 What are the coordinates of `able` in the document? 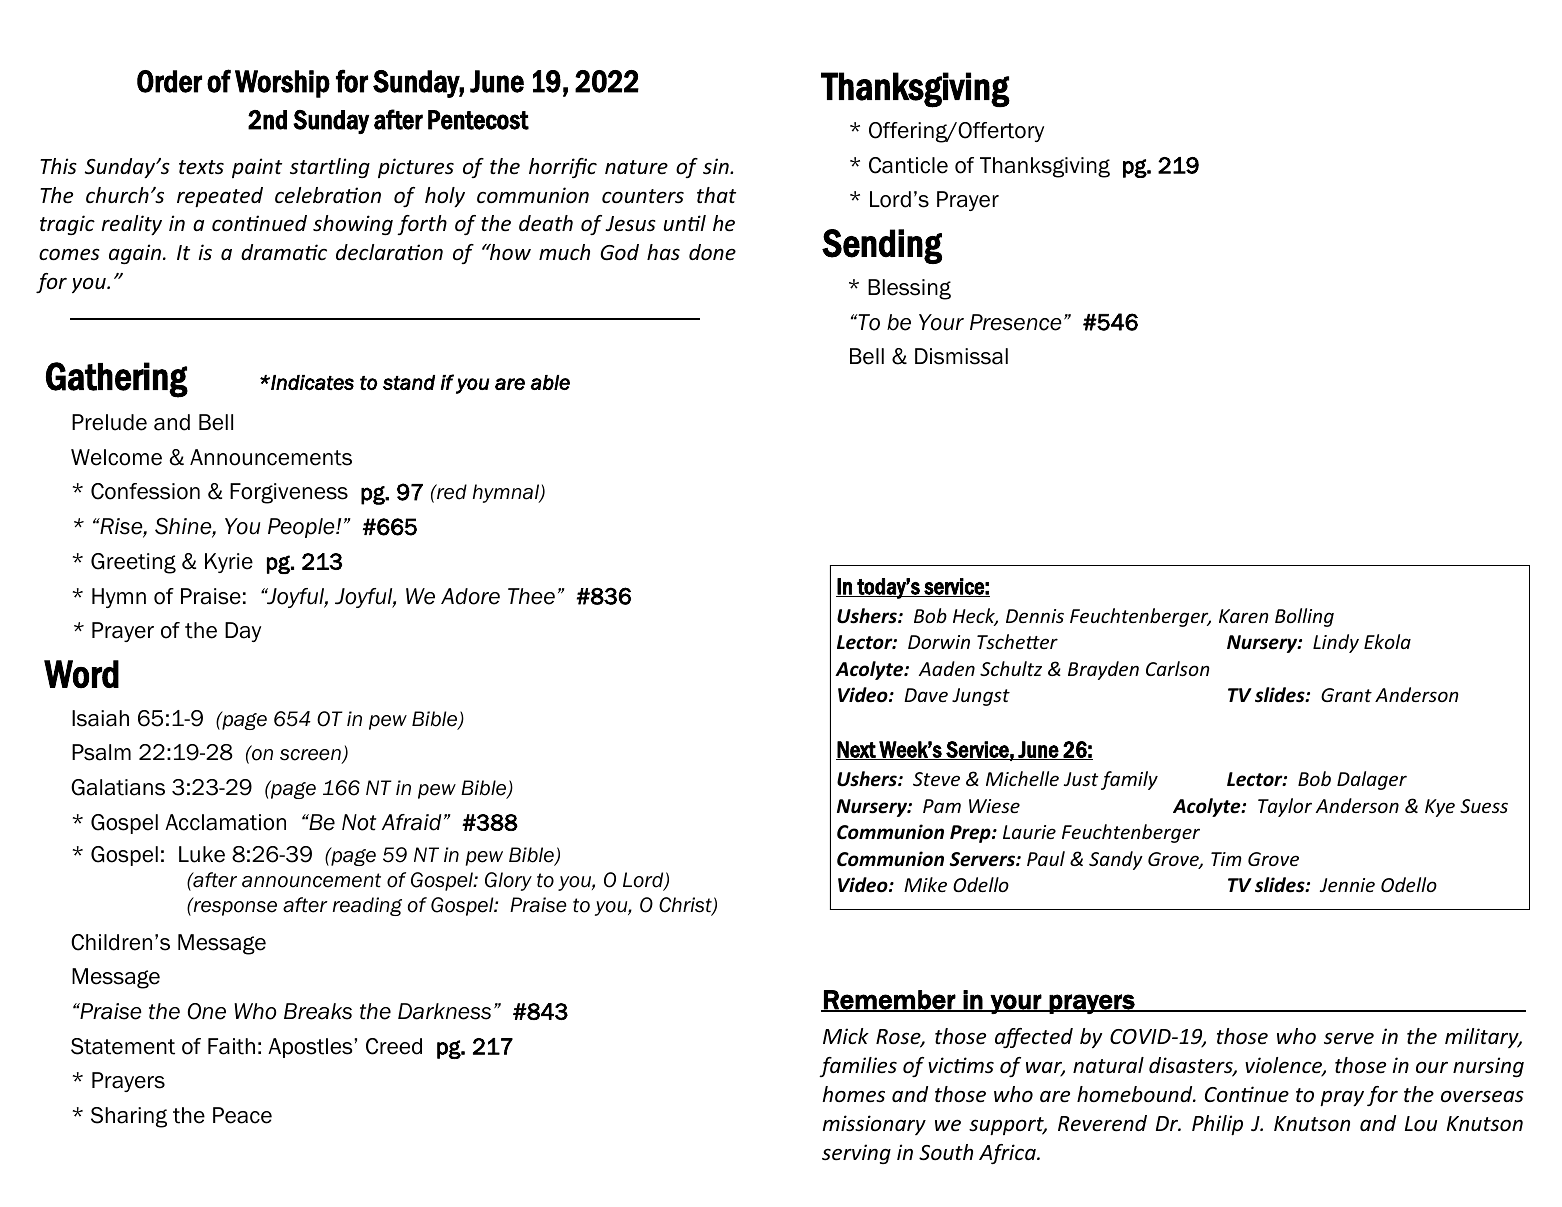 It's located at (550, 382).
